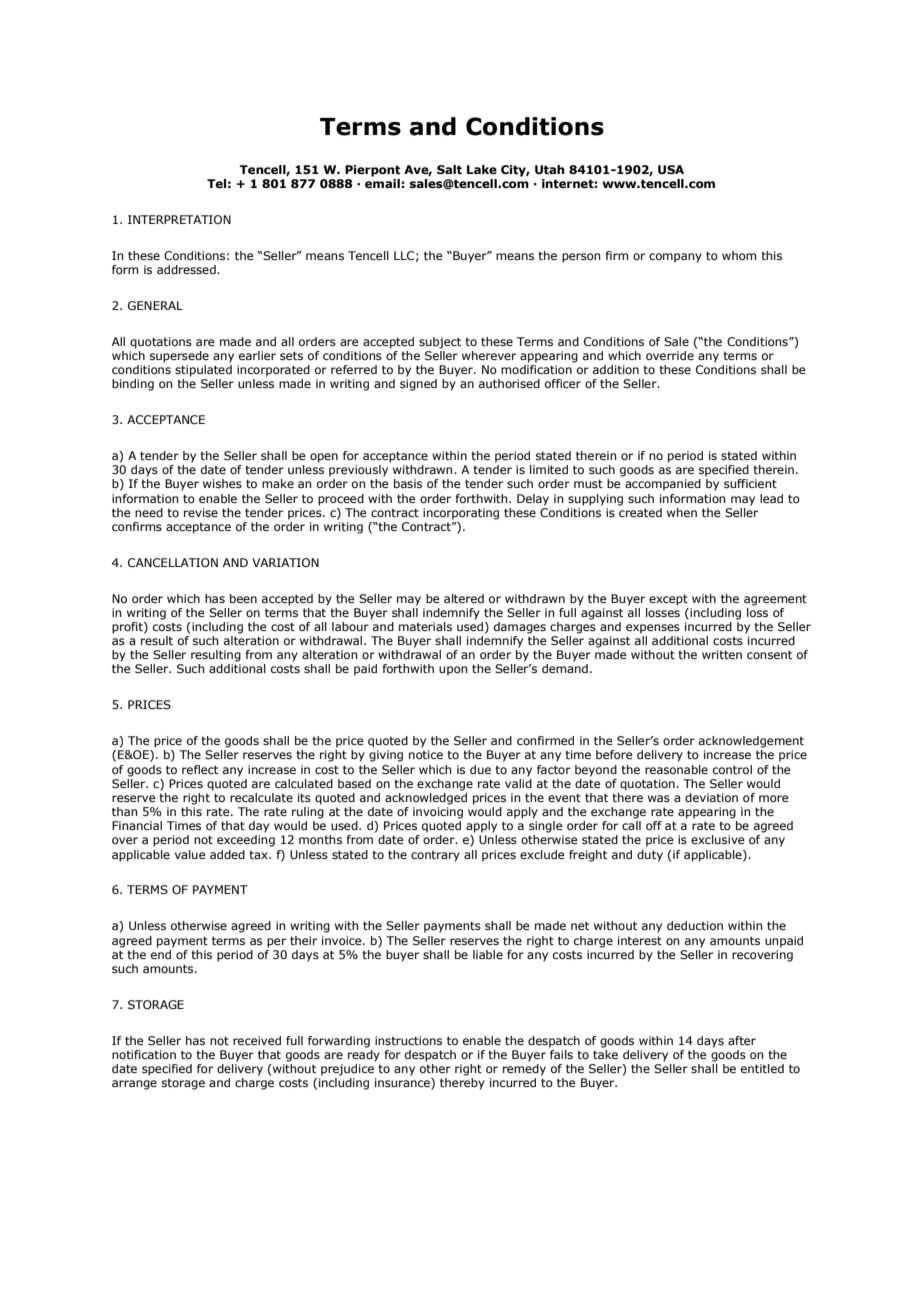 The image size is (924, 1308). What do you see at coordinates (653, 629) in the page?
I see `expenses` at bounding box center [653, 629].
